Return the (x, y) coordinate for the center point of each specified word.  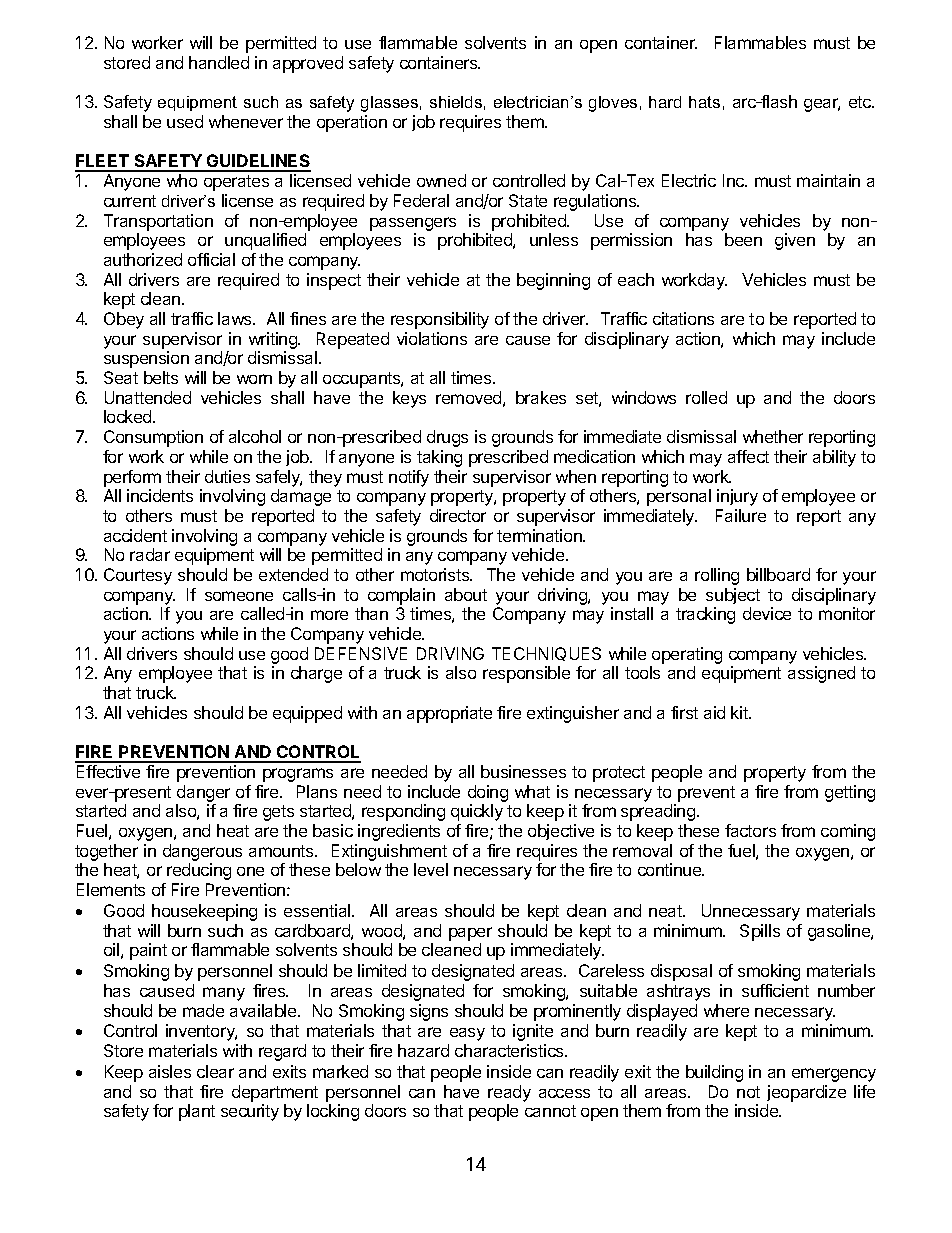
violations (432, 338)
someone (239, 596)
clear (215, 1071)
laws (236, 318)
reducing (199, 871)
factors (750, 830)
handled (219, 62)
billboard (778, 574)
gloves (613, 104)
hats (704, 102)
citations (683, 318)
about (466, 594)
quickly (477, 812)
